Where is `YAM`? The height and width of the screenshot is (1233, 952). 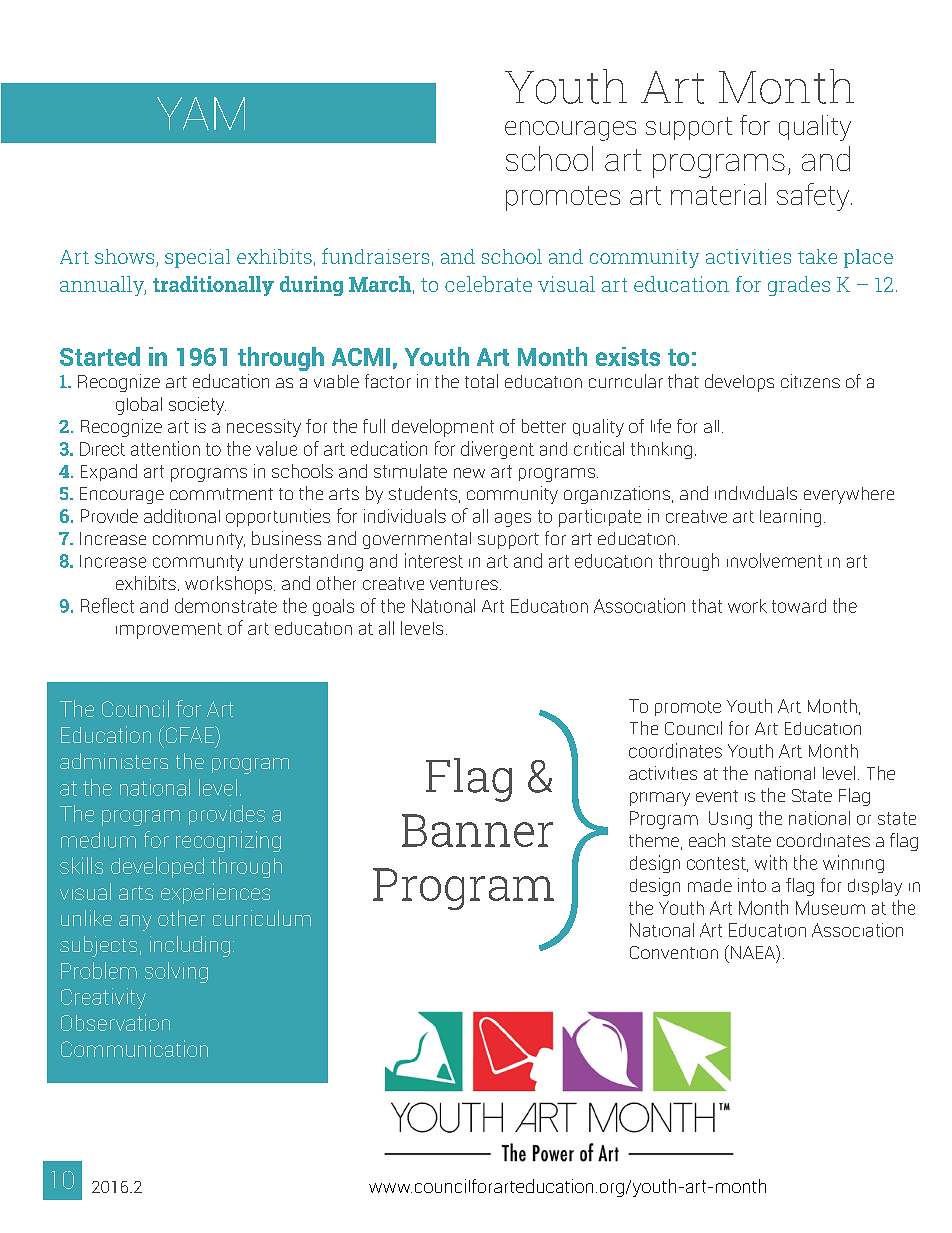
YAM is located at coordinates (201, 113).
